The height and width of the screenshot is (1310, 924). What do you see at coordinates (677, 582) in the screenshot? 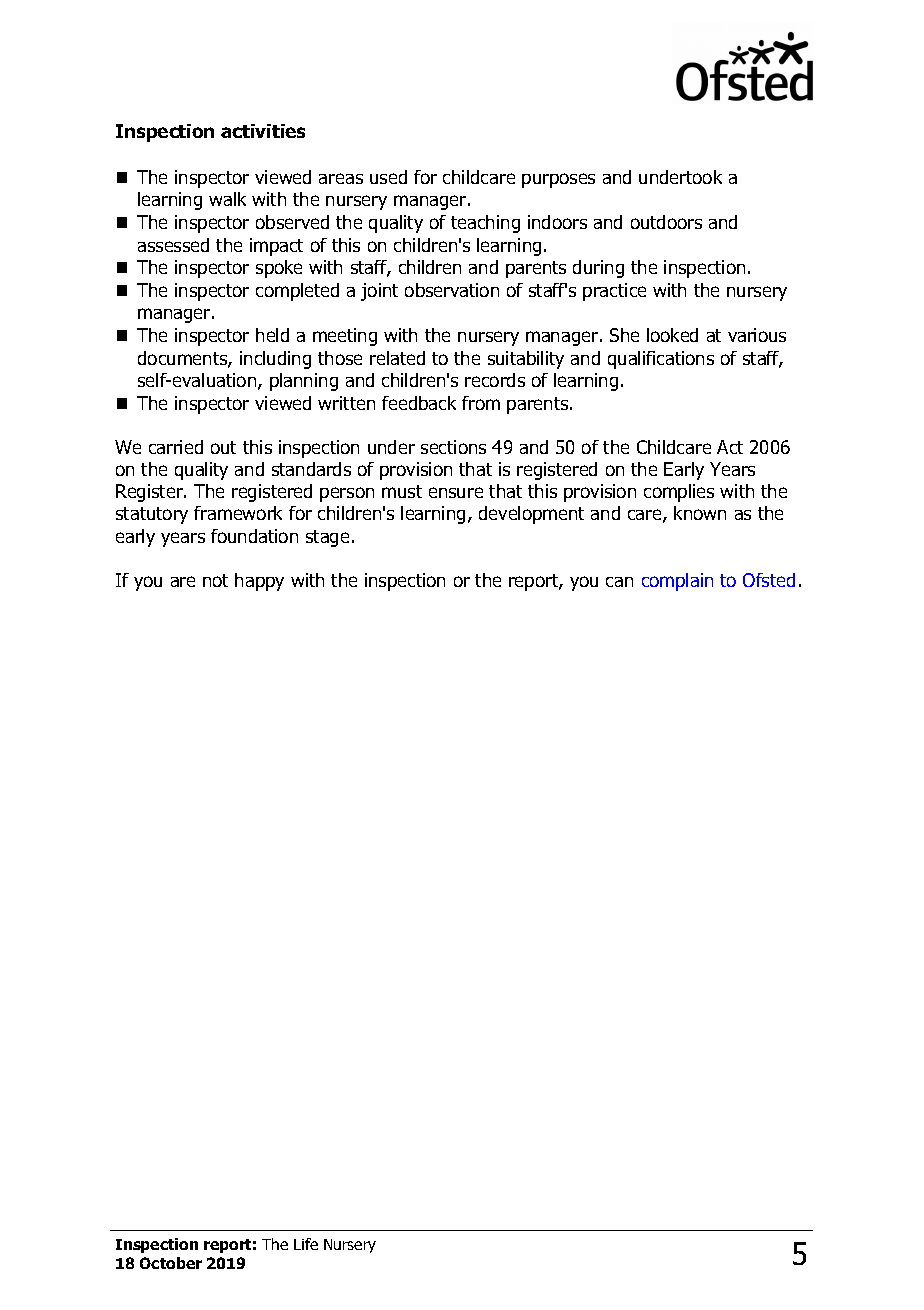
I see `complain` at bounding box center [677, 582].
